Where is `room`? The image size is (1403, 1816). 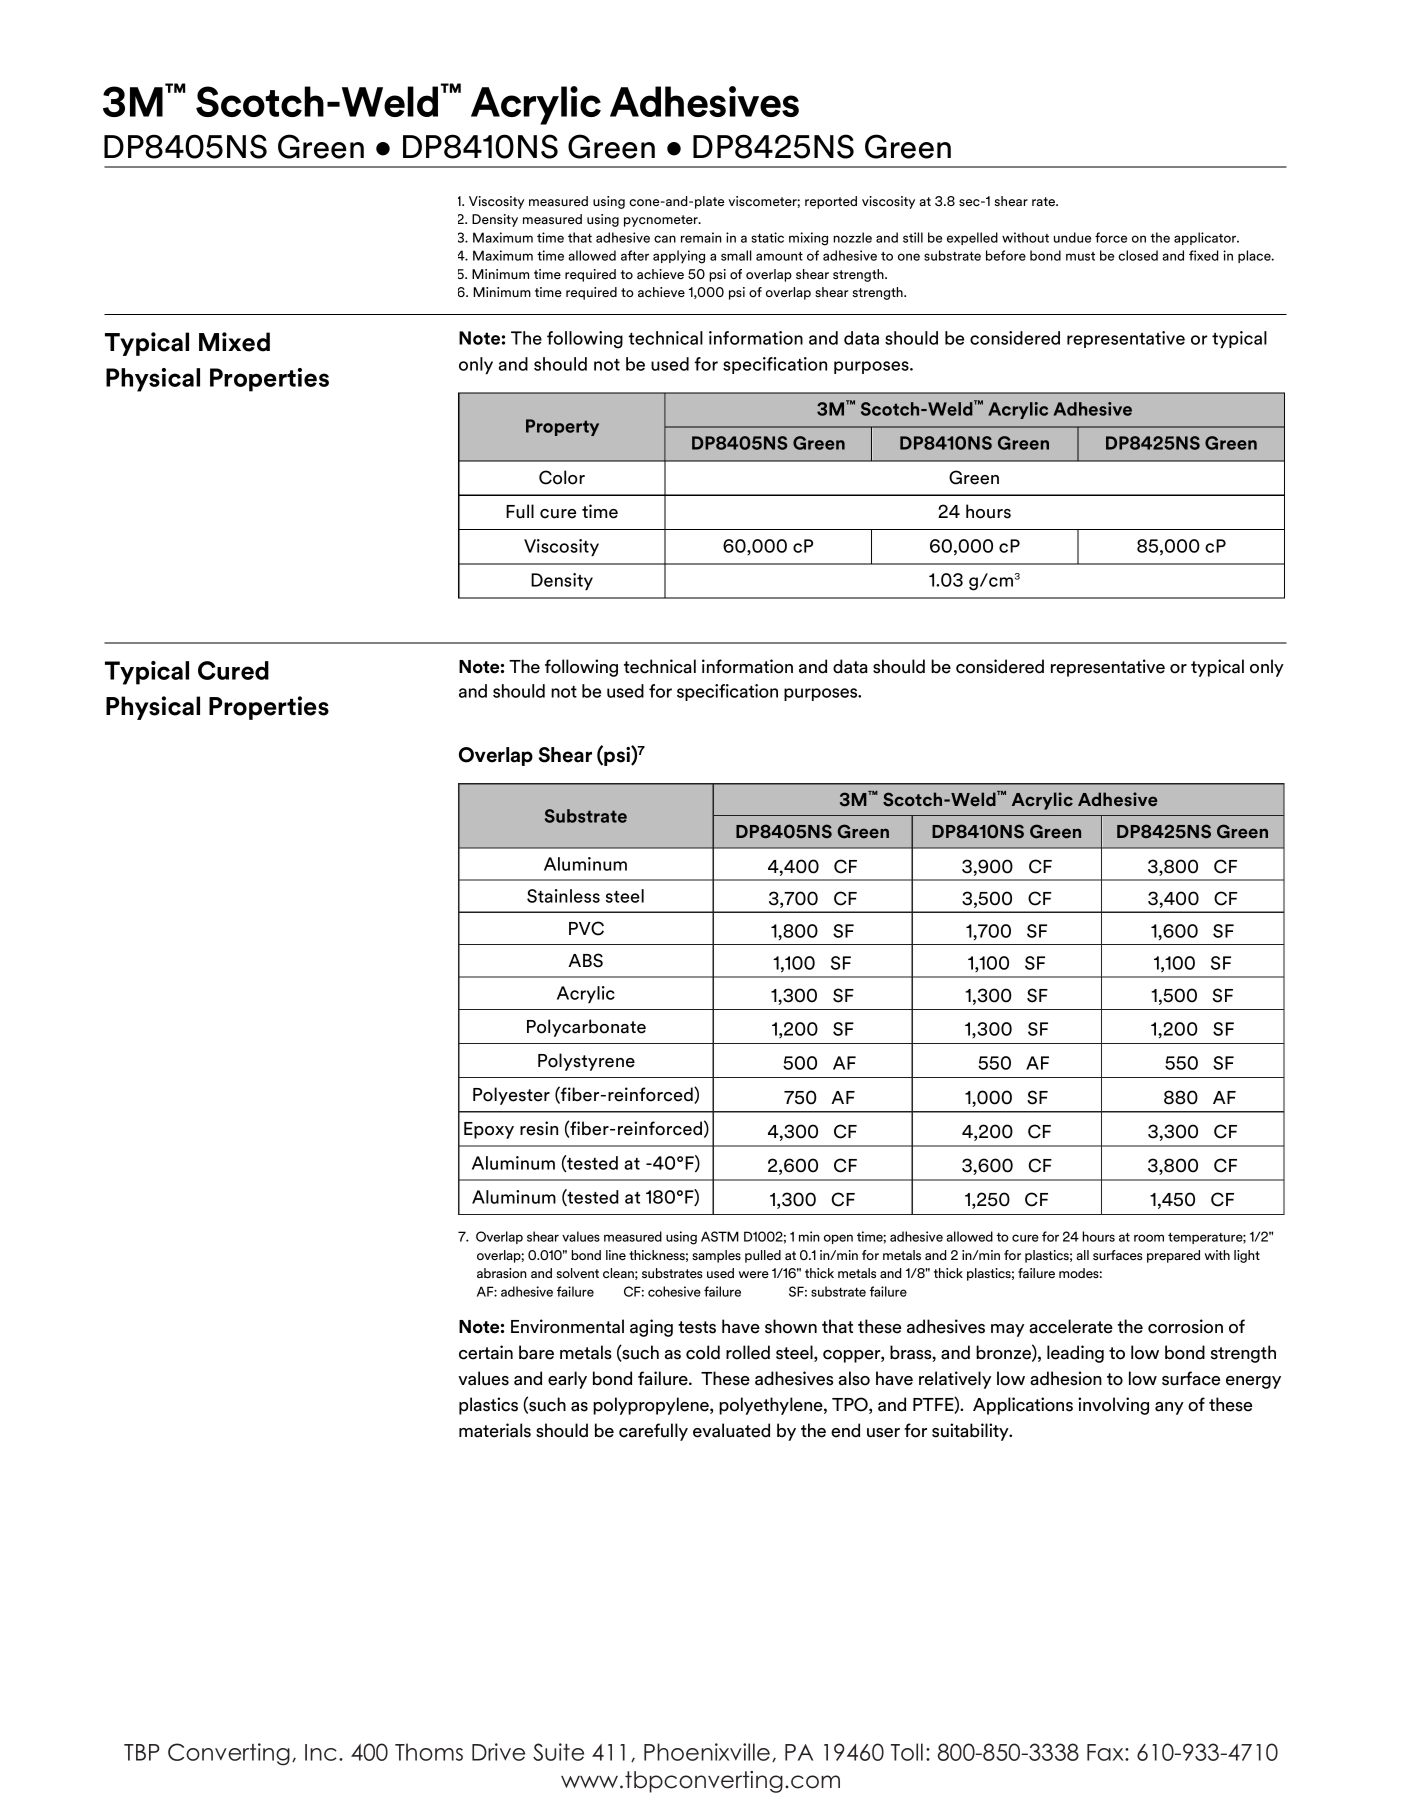 room is located at coordinates (1149, 1238).
